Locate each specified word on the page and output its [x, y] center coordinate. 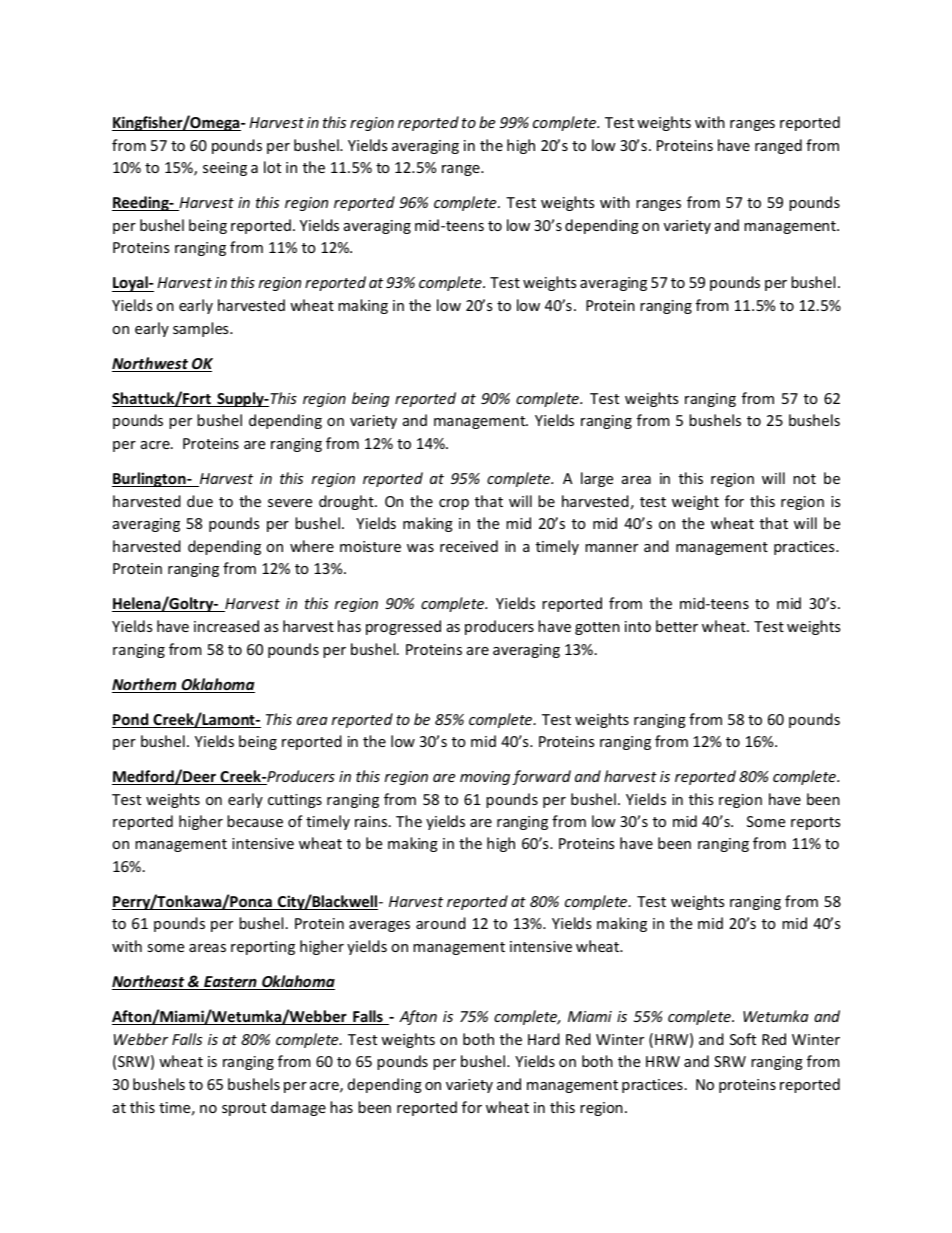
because [255, 821]
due [200, 501]
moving [485, 778]
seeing [225, 169]
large [597, 479]
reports [815, 823]
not [804, 479]
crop [454, 504]
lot [272, 167]
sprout [244, 1109]
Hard [544, 1039]
